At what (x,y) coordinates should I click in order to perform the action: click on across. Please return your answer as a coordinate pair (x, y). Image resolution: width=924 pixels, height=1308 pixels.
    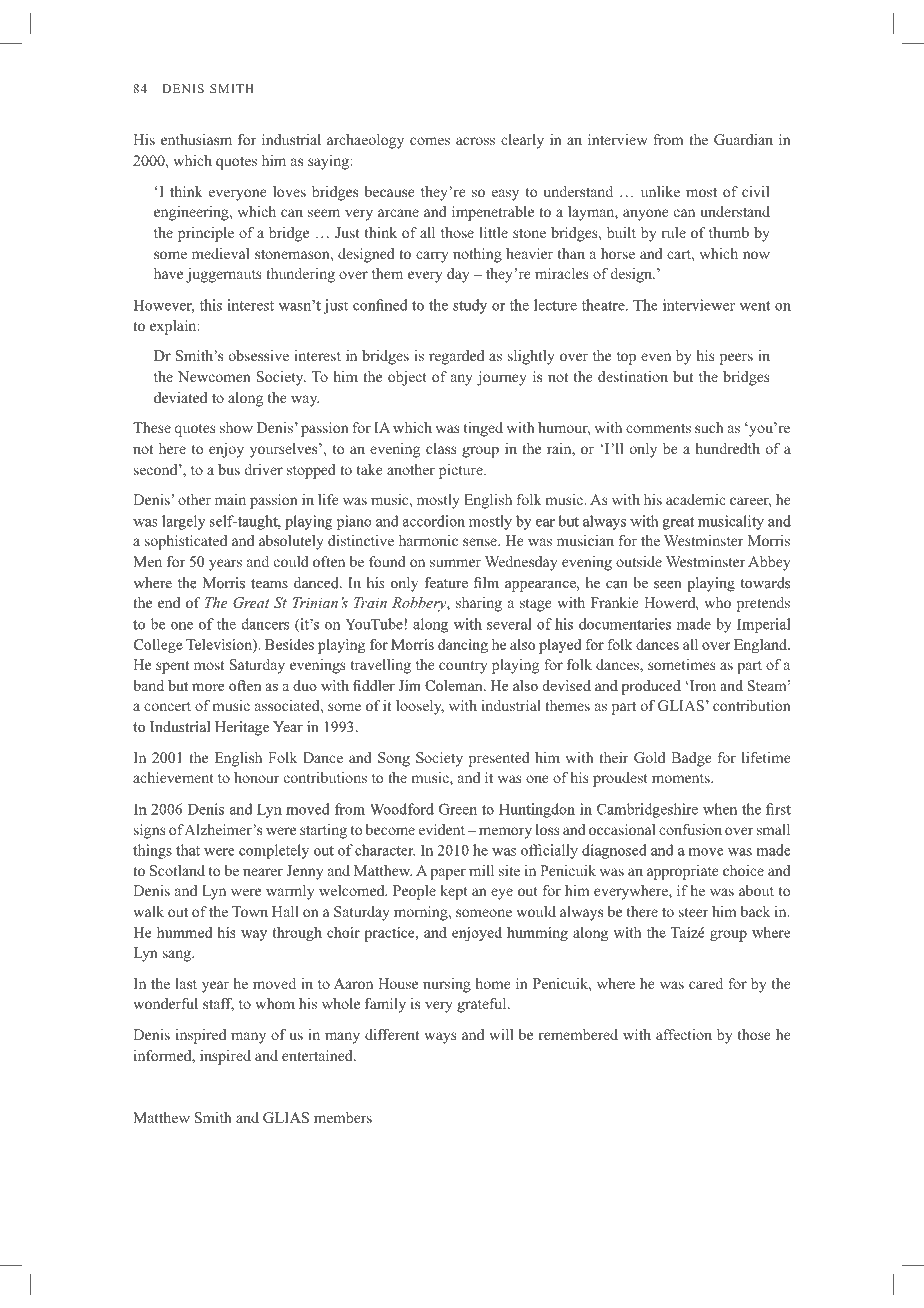
    Looking at the image, I should click on (475, 141).
